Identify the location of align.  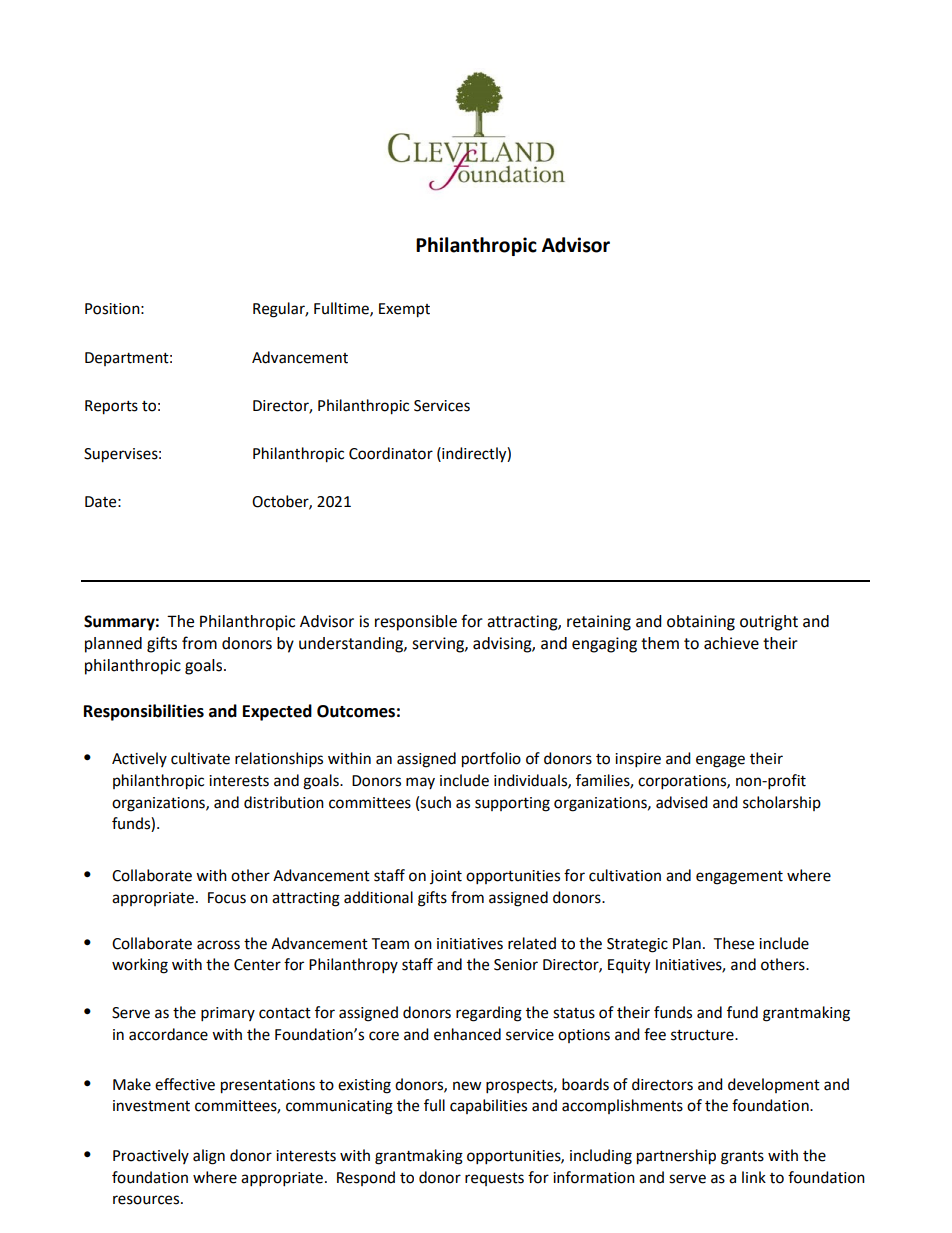
(209, 1157).
